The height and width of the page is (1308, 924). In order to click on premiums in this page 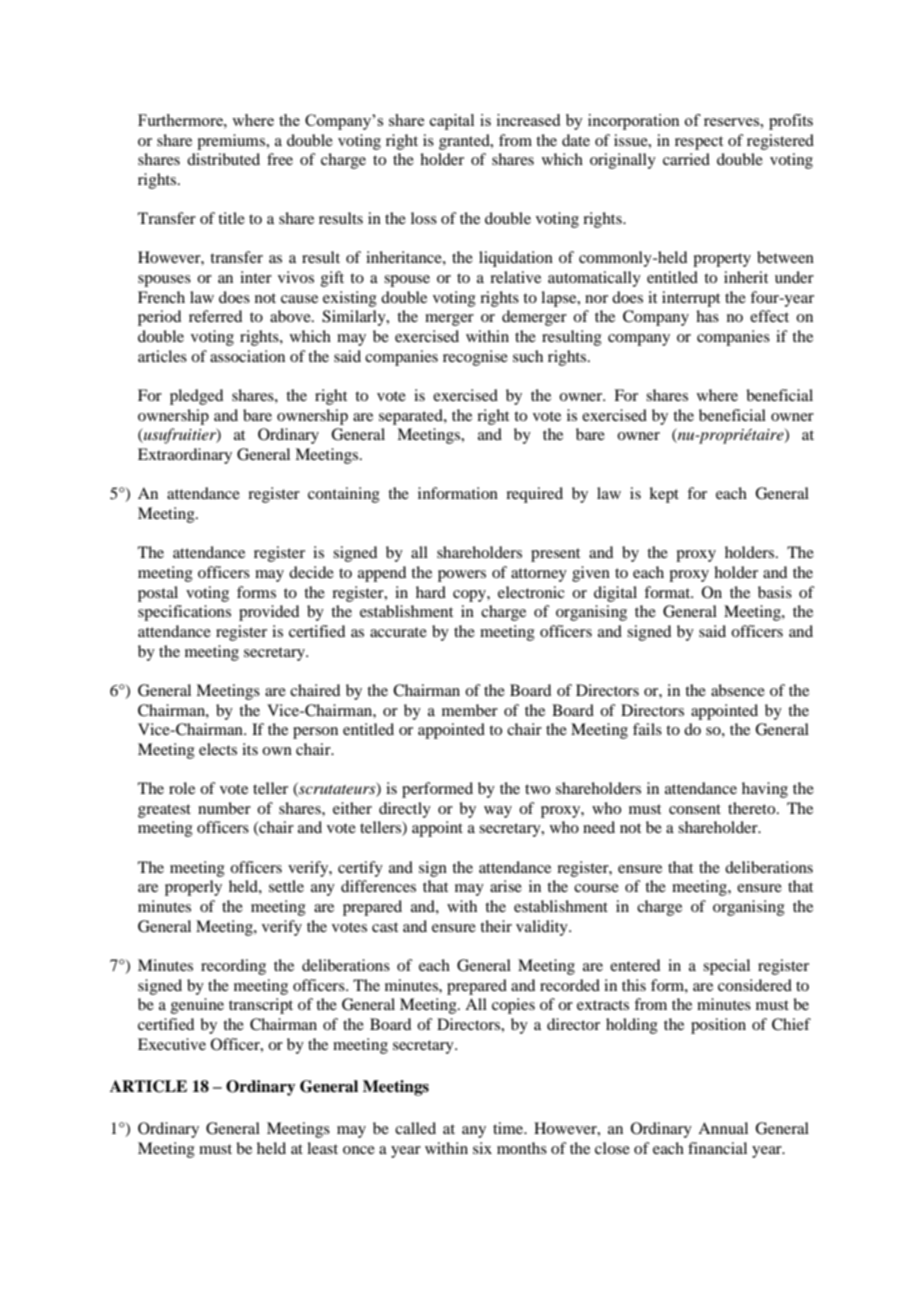, I will do `click(232, 142)`.
